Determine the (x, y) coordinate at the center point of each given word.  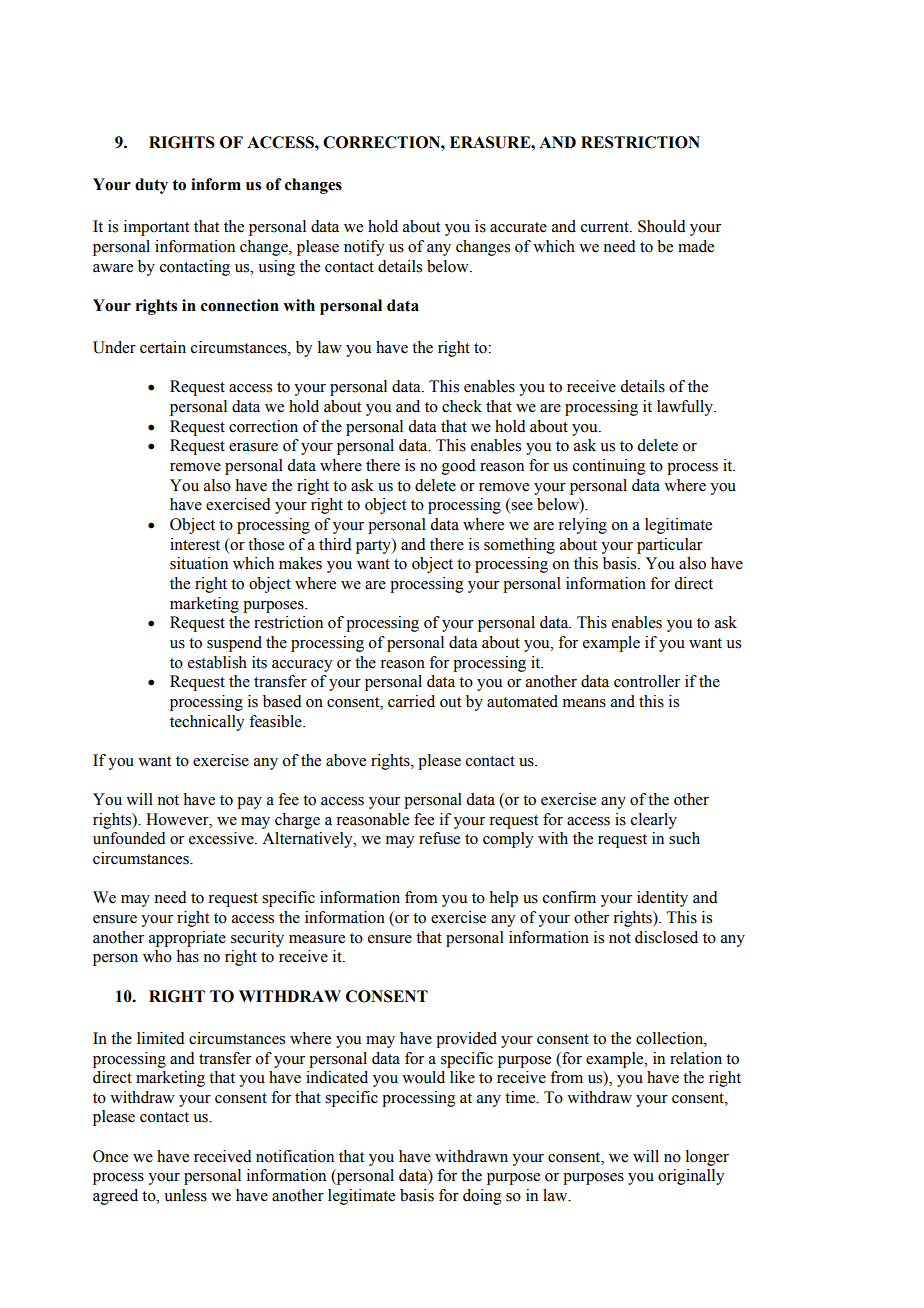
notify (364, 248)
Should (662, 226)
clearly (654, 821)
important (156, 228)
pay (249, 803)
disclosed (666, 937)
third (335, 544)
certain (163, 347)
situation (199, 563)
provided (466, 1040)
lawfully (686, 408)
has (188, 956)
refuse (439, 838)
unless (185, 1195)
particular (670, 546)
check (462, 406)
